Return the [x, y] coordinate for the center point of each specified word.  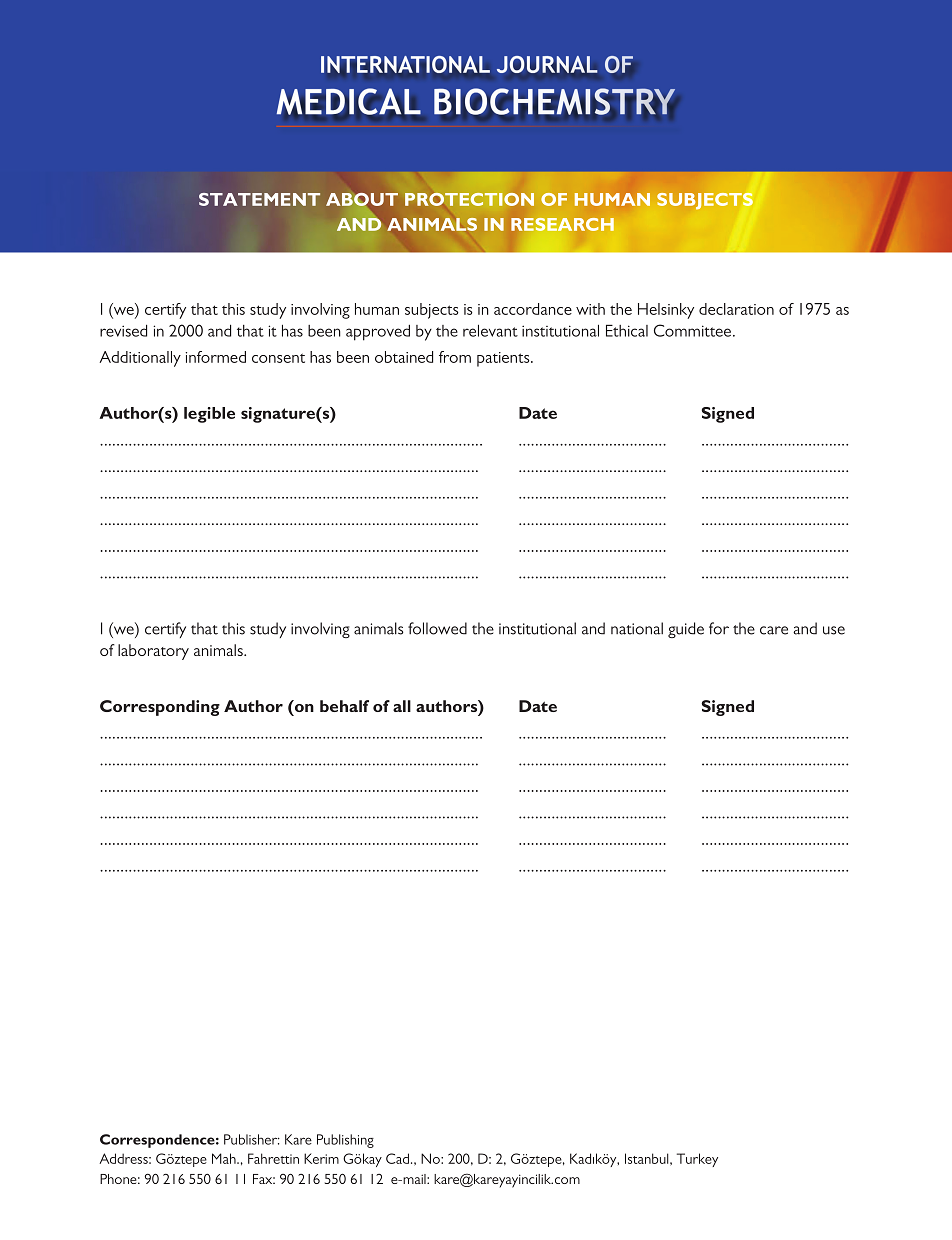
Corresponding [160, 708]
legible [209, 415]
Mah [225, 1158]
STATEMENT [259, 199]
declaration [736, 309]
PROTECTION [469, 199]
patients [504, 359]
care [774, 630]
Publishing [345, 1141]
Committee [694, 330]
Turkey [697, 1160]
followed [437, 628]
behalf [344, 706]
